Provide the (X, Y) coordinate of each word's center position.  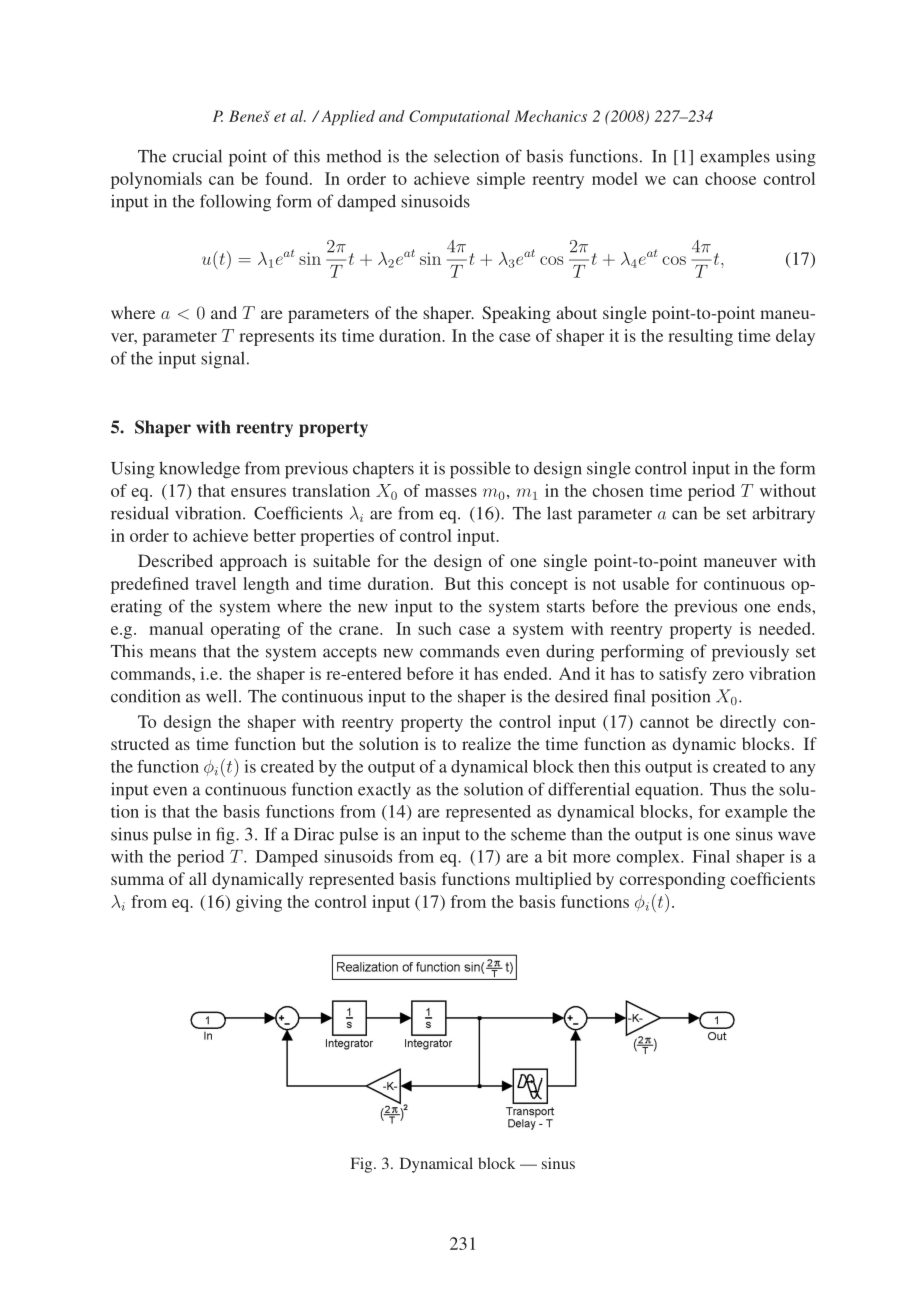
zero (728, 675)
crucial (197, 156)
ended (527, 673)
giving (259, 903)
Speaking (516, 314)
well (223, 696)
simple (501, 180)
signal (224, 360)
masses (451, 492)
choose (730, 178)
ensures (258, 492)
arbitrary (783, 515)
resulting (700, 337)
